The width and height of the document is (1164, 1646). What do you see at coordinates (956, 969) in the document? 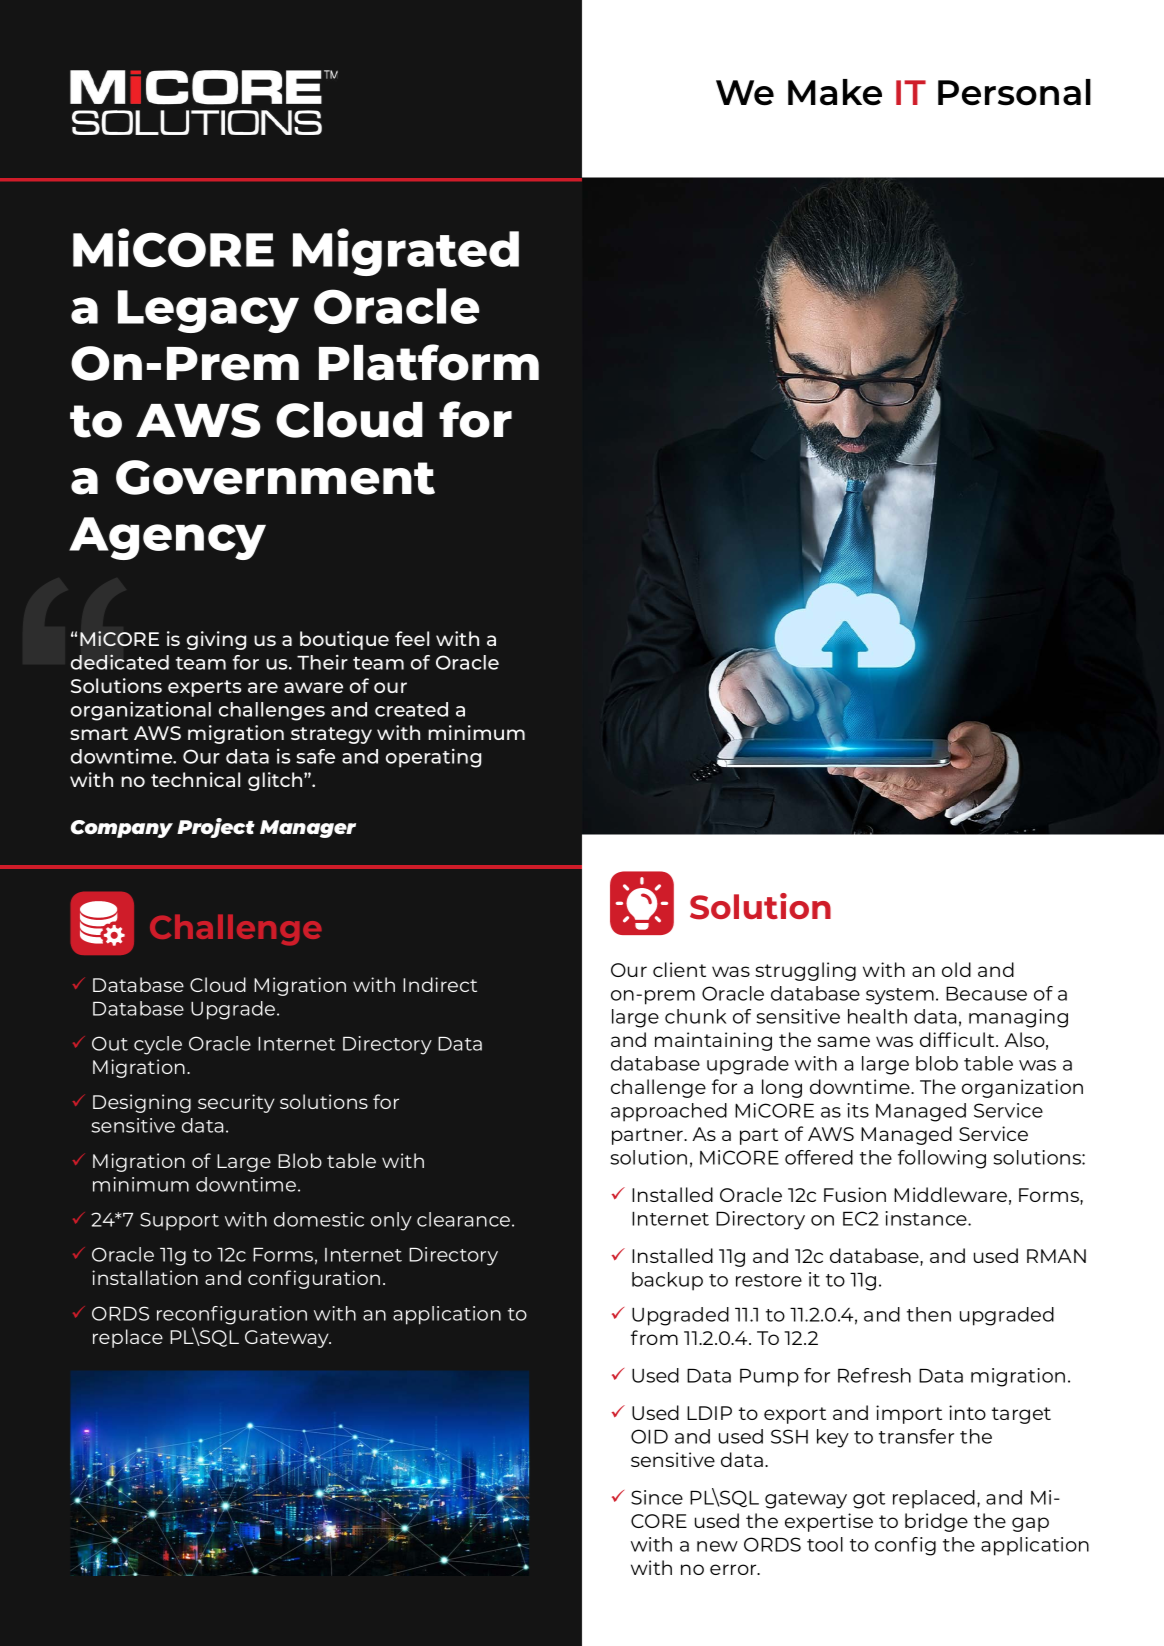
I see `old` at bounding box center [956, 969].
